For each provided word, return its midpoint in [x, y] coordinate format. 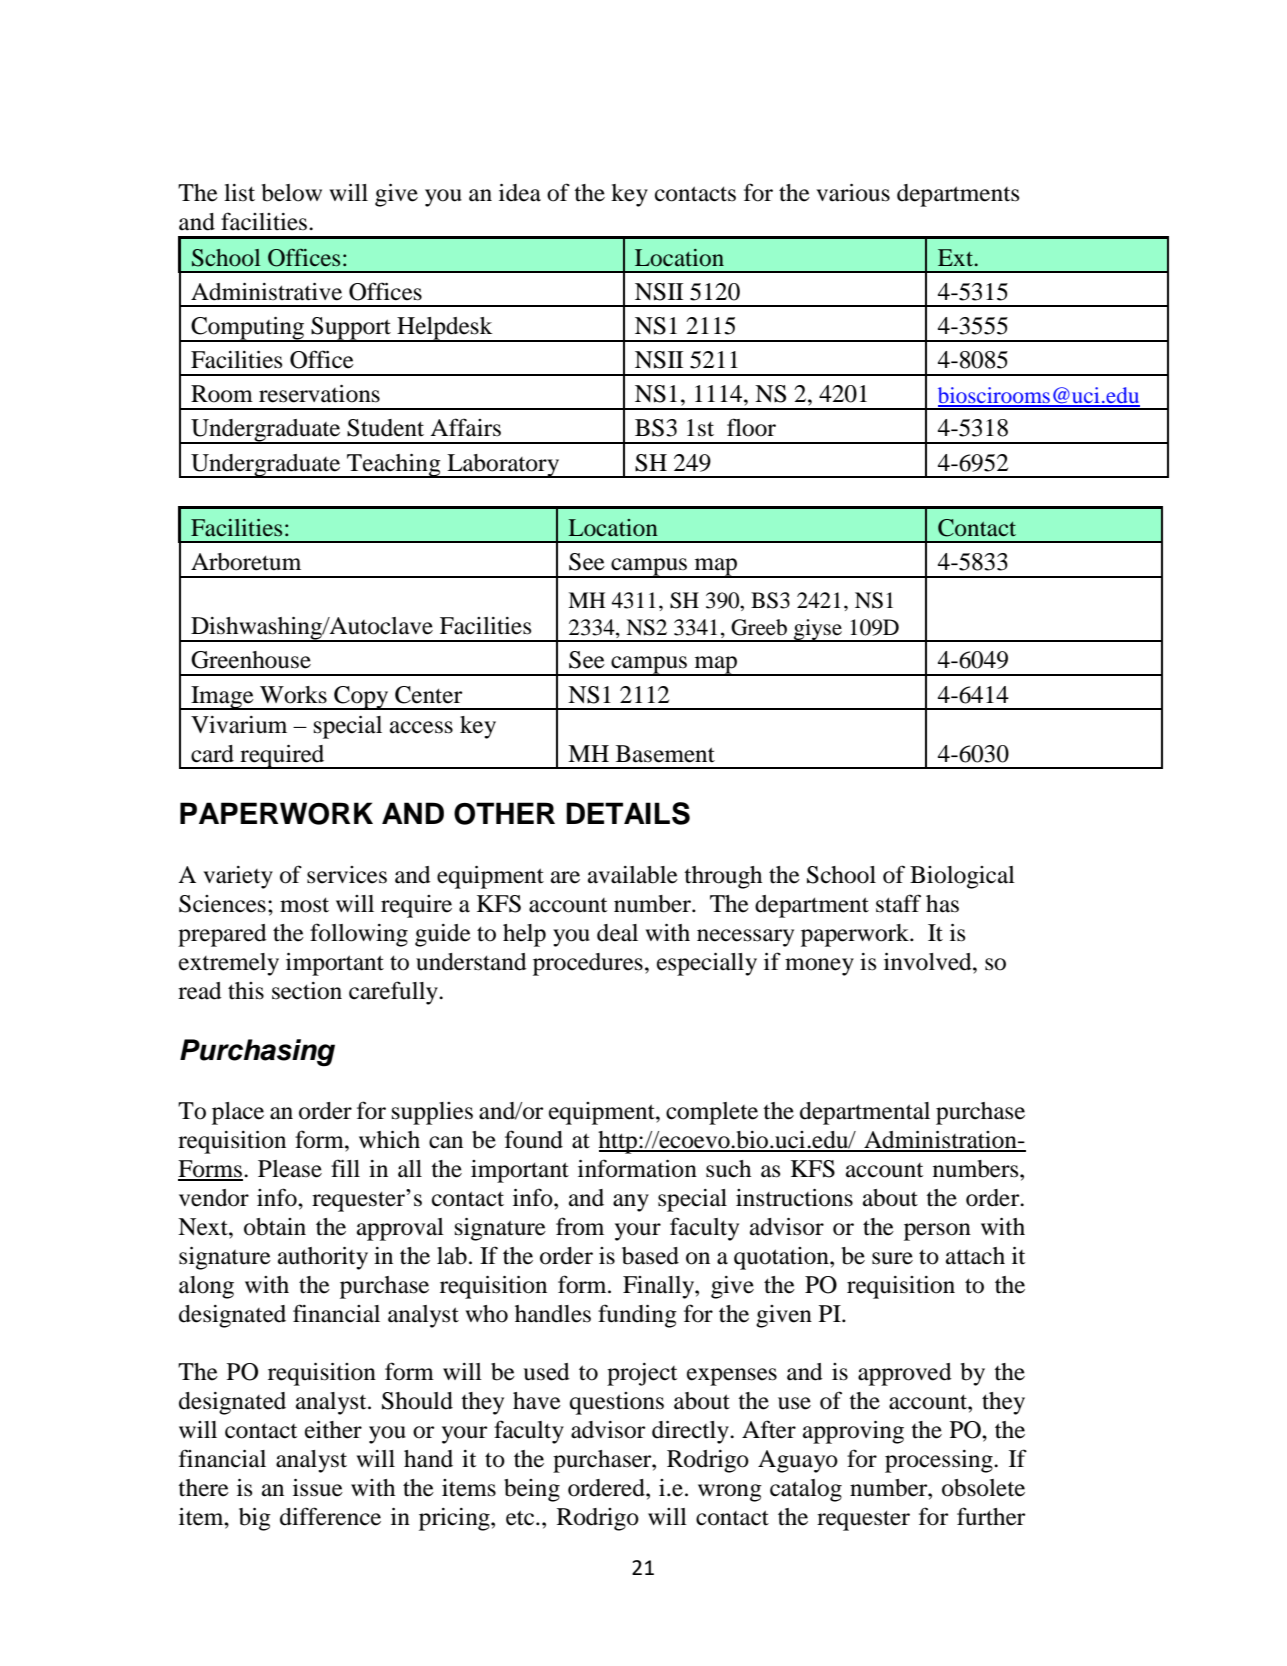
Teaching [394, 466]
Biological [962, 877]
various [853, 193]
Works [293, 695]
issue [318, 1488]
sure [892, 1258]
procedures [588, 964]
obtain [275, 1227]
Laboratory [503, 466]
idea [520, 193]
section [307, 991]
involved [929, 962]
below [292, 193]
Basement [665, 754]
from [580, 1226]
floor [751, 427]
